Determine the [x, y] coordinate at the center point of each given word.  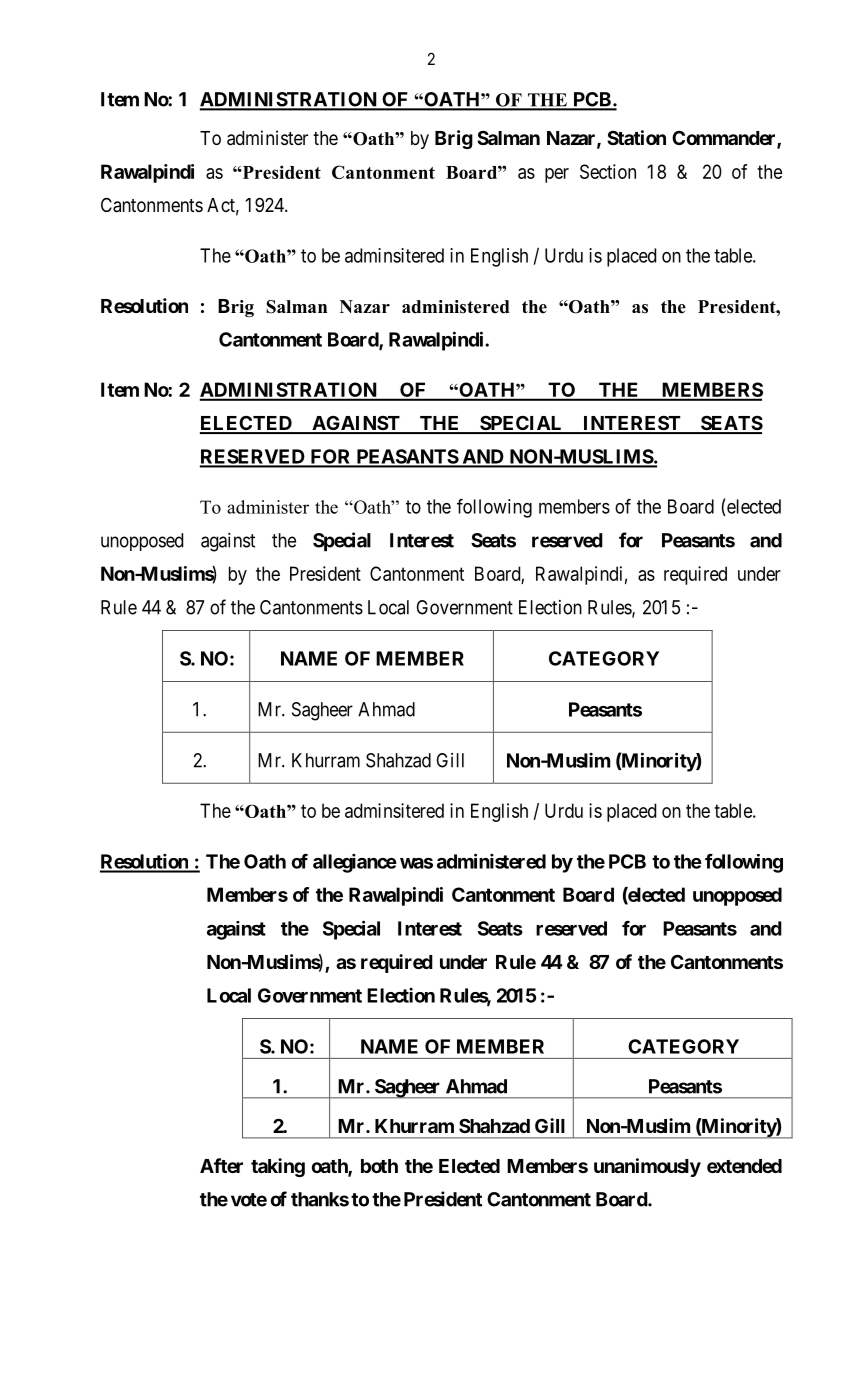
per [557, 175]
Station [636, 137]
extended [744, 1166]
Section [608, 171]
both [379, 1166]
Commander [725, 139]
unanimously [647, 1167]
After [221, 1165]
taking [278, 1167]
